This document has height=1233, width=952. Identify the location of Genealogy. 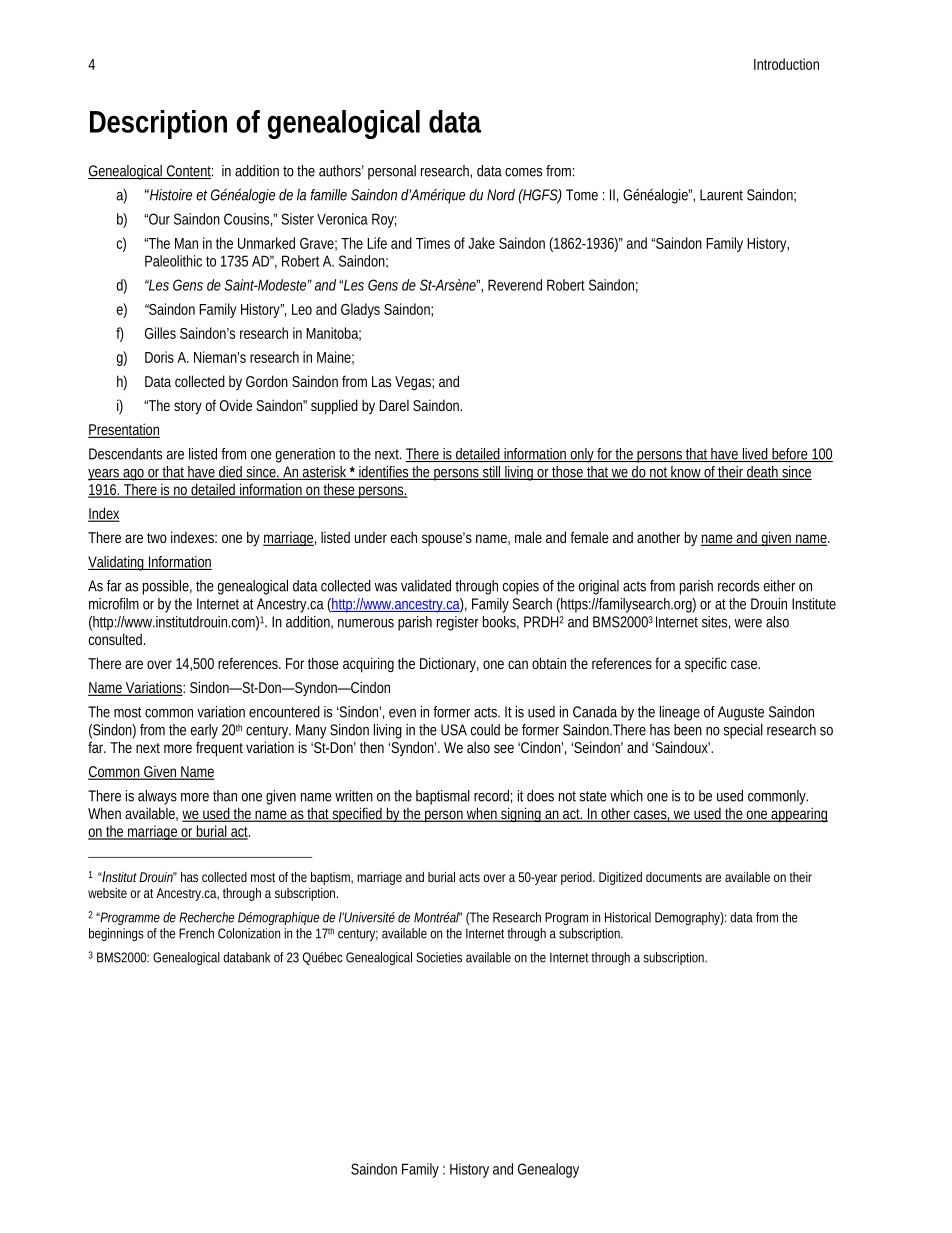
(548, 1170).
